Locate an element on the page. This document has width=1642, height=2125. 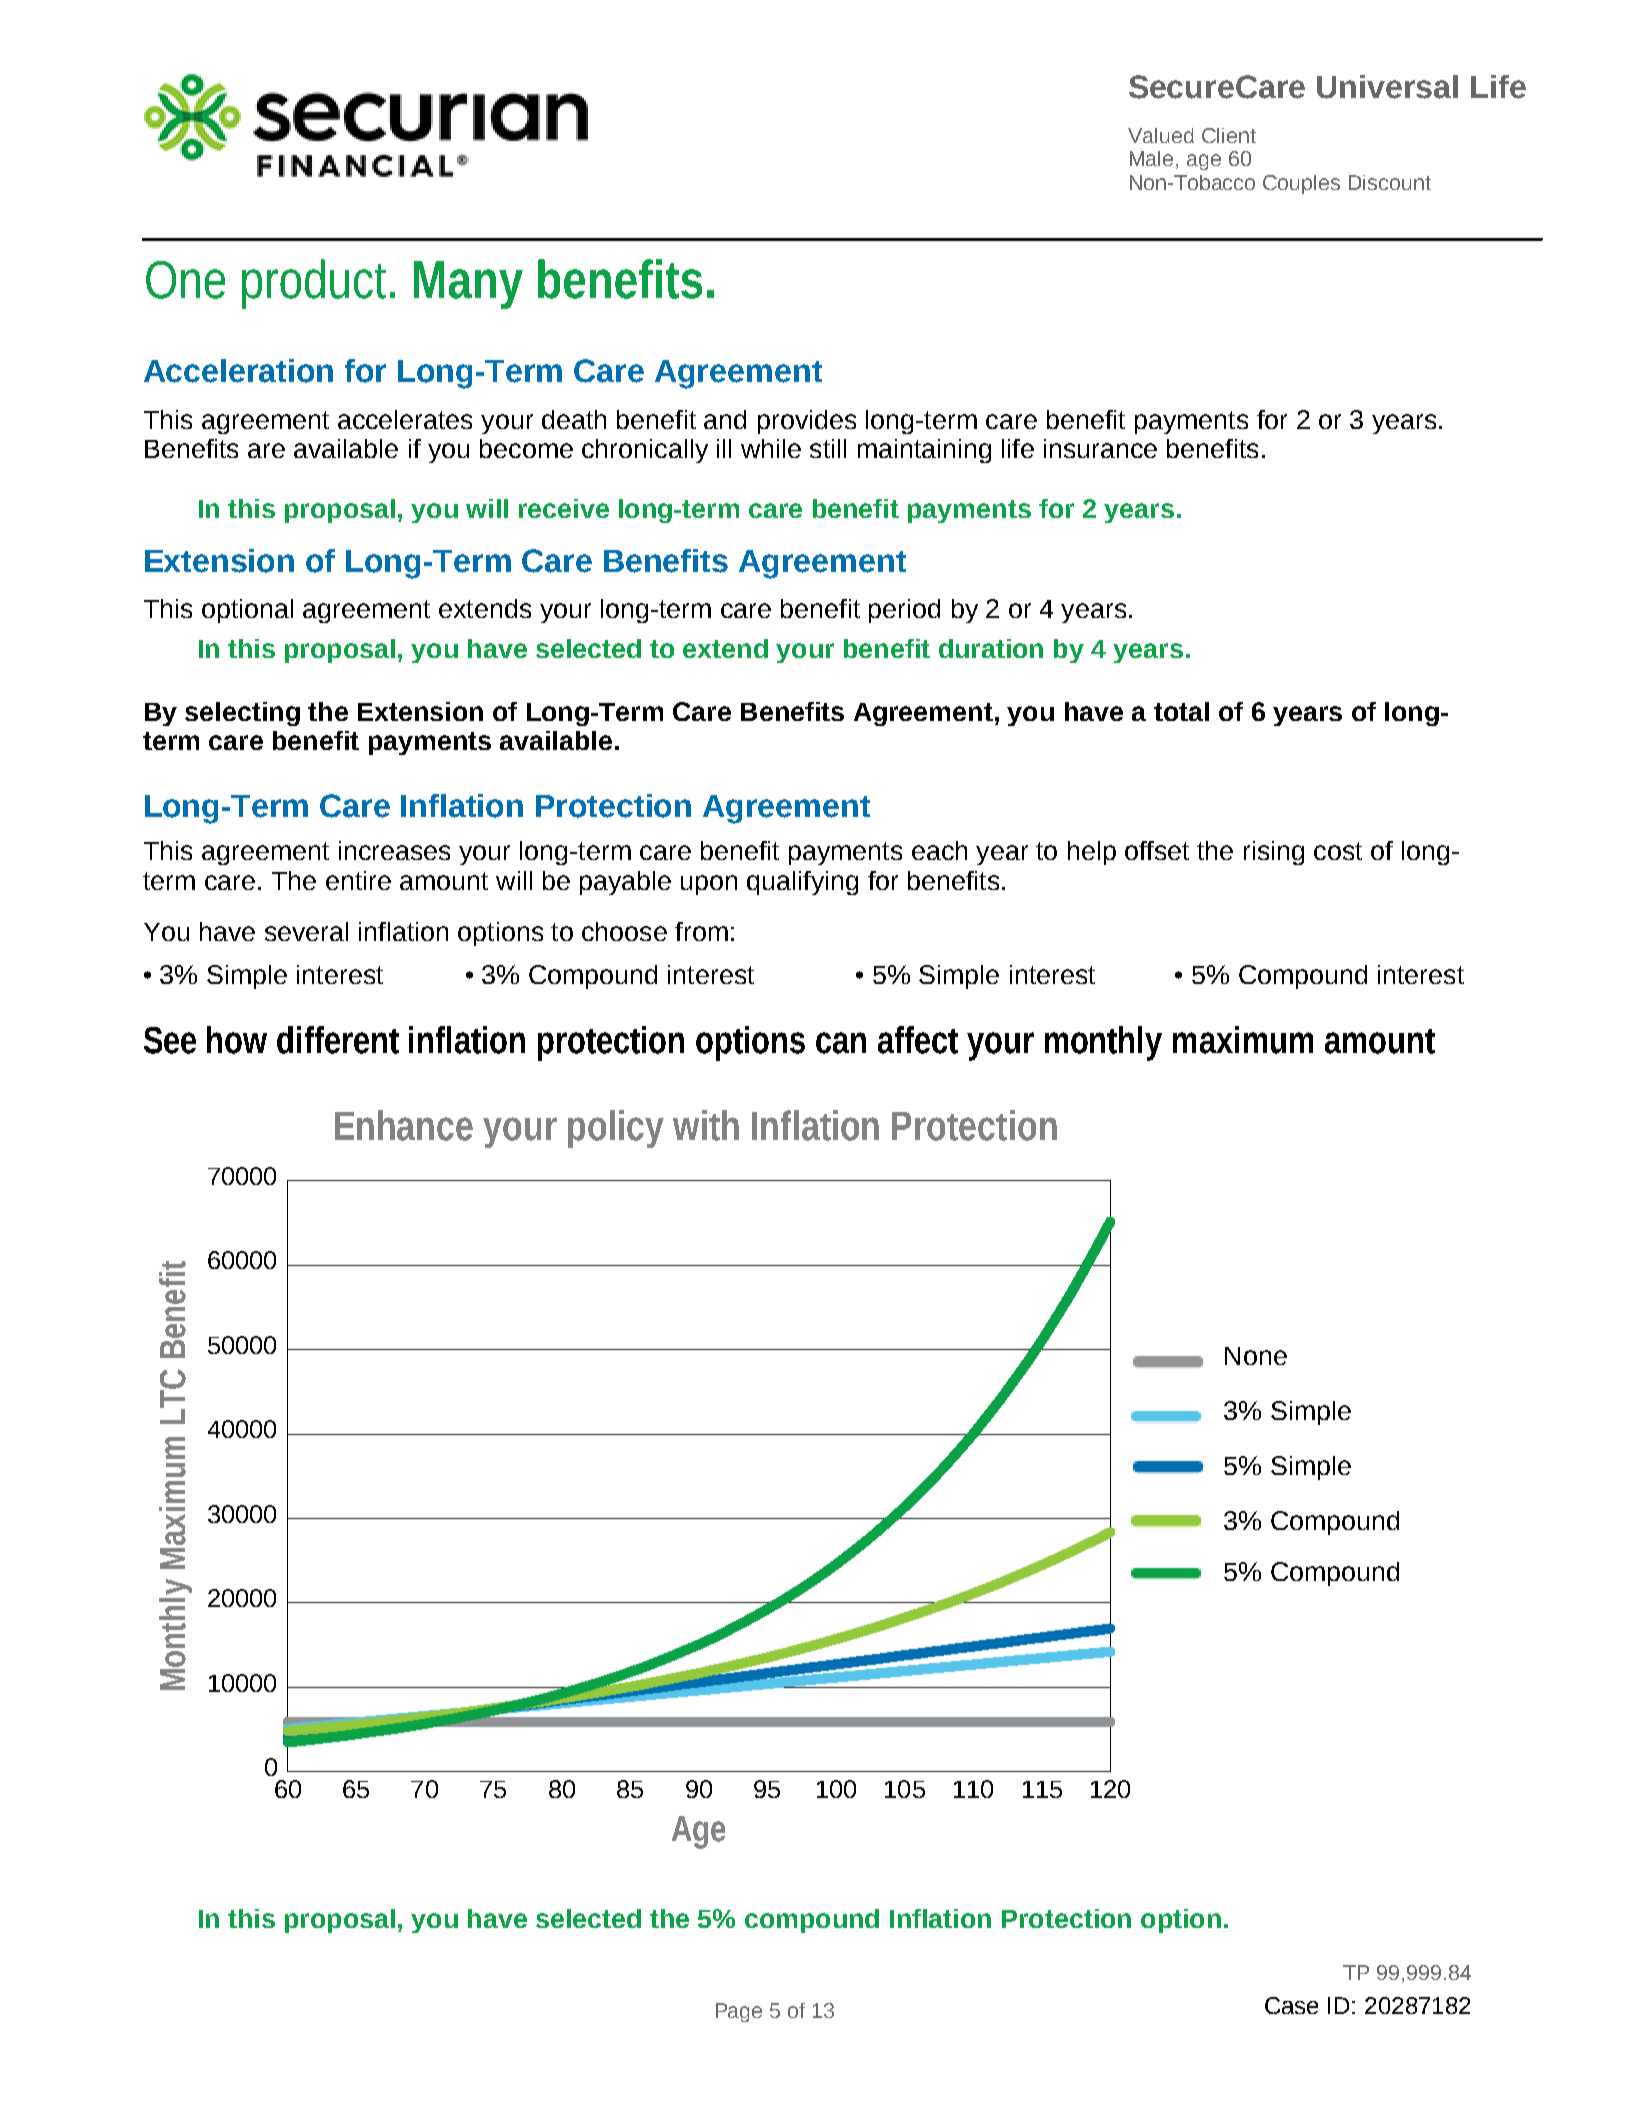
Case is located at coordinates (1291, 2005).
